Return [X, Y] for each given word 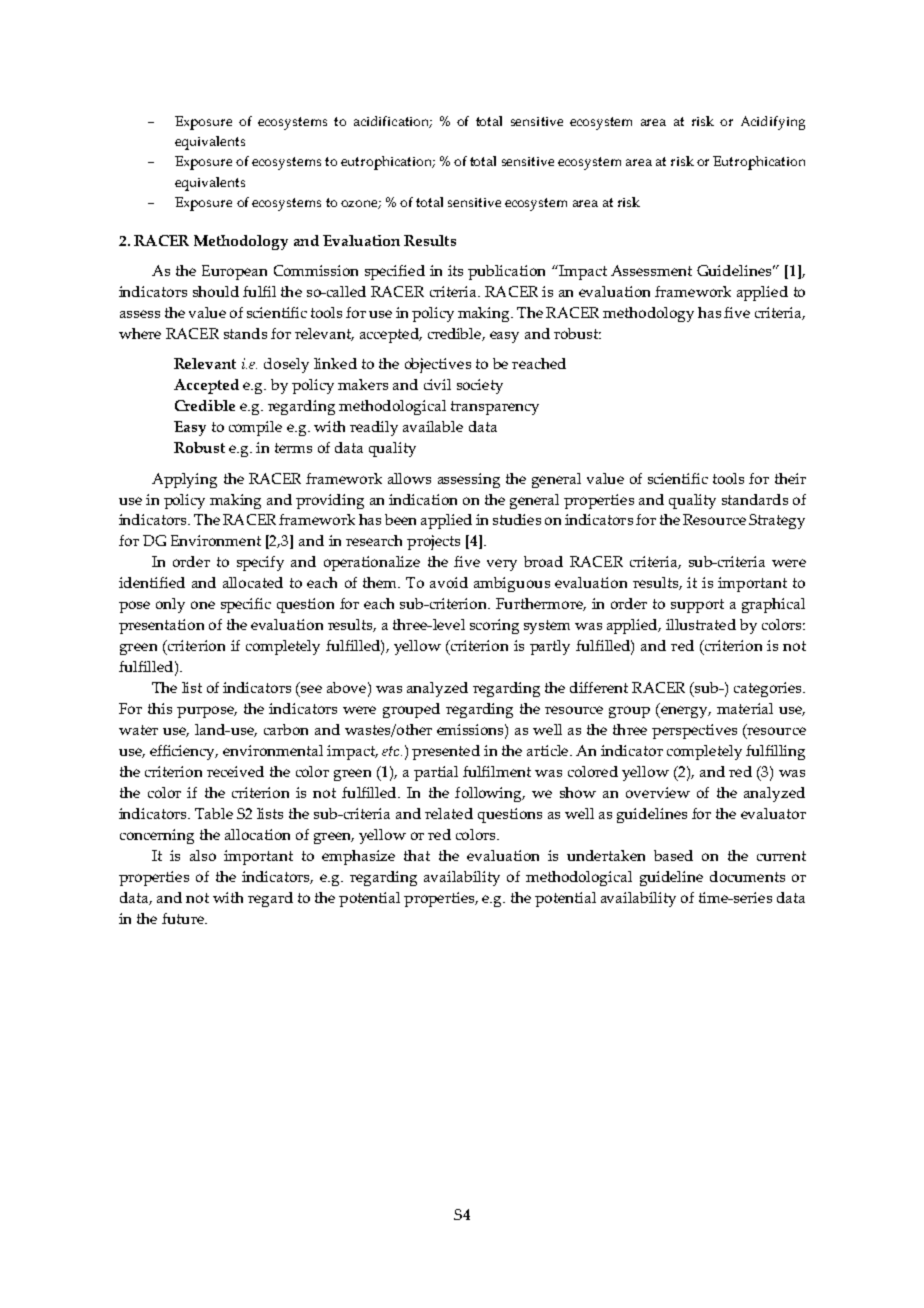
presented [446, 752]
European [234, 272]
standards [755, 499]
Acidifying [773, 123]
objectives [438, 365]
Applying [184, 480]
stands [245, 333]
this [160, 708]
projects [433, 542]
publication [506, 272]
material [745, 708]
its [455, 270]
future [184, 918]
